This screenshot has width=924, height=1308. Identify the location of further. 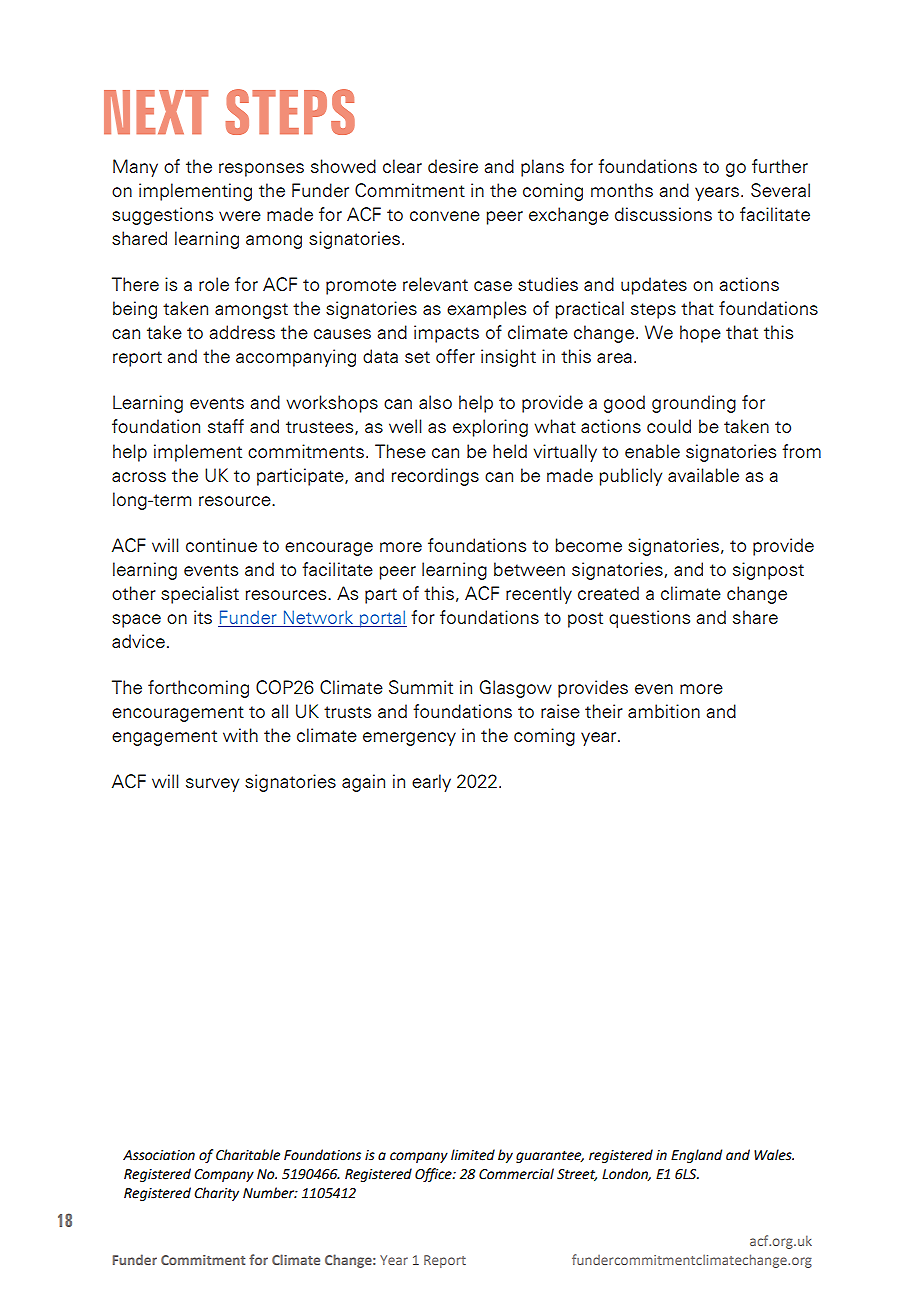
(780, 166).
